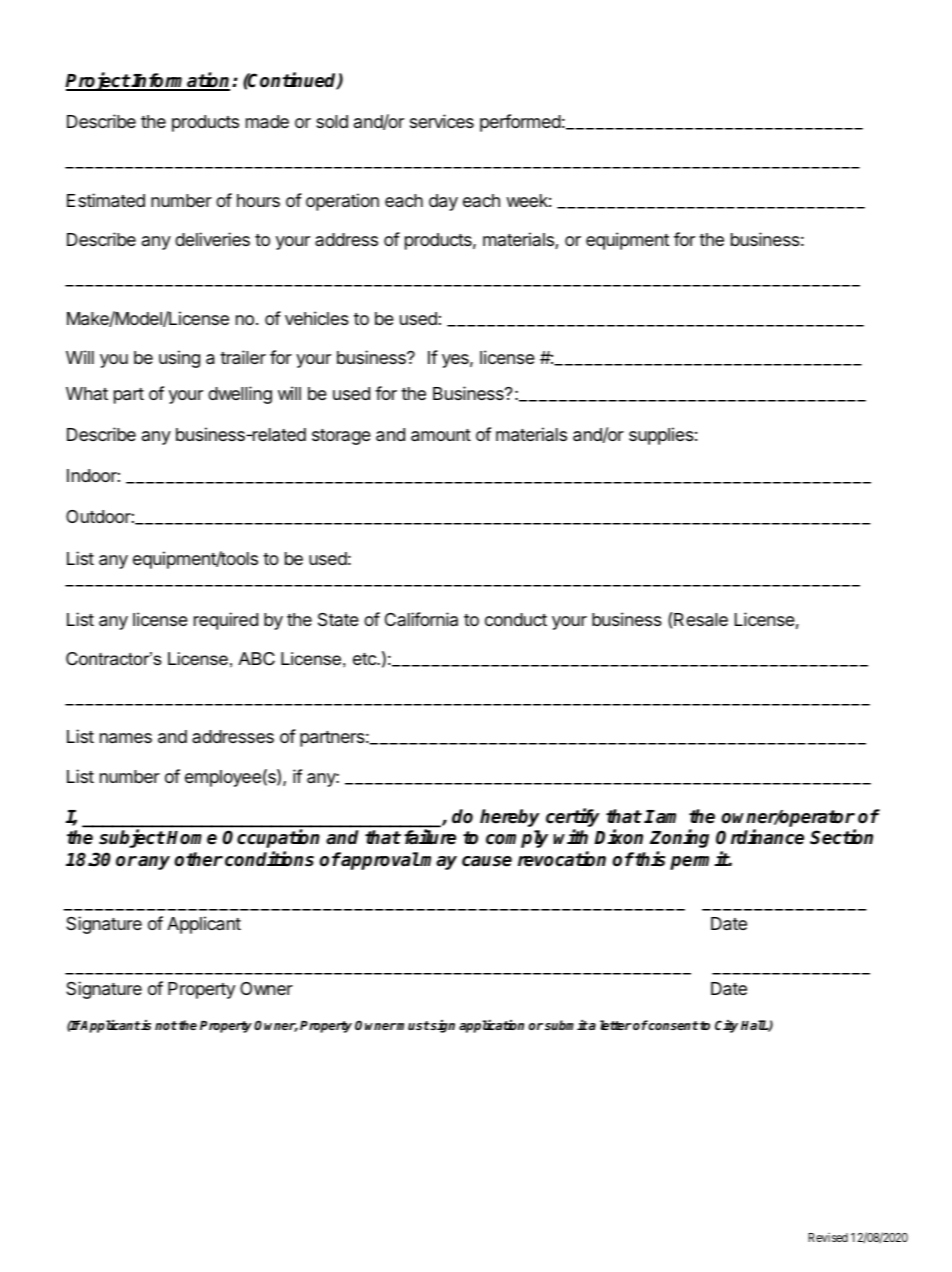 This document has height=1272, width=952. What do you see at coordinates (166, 1025) in the document?
I see `not` at bounding box center [166, 1025].
